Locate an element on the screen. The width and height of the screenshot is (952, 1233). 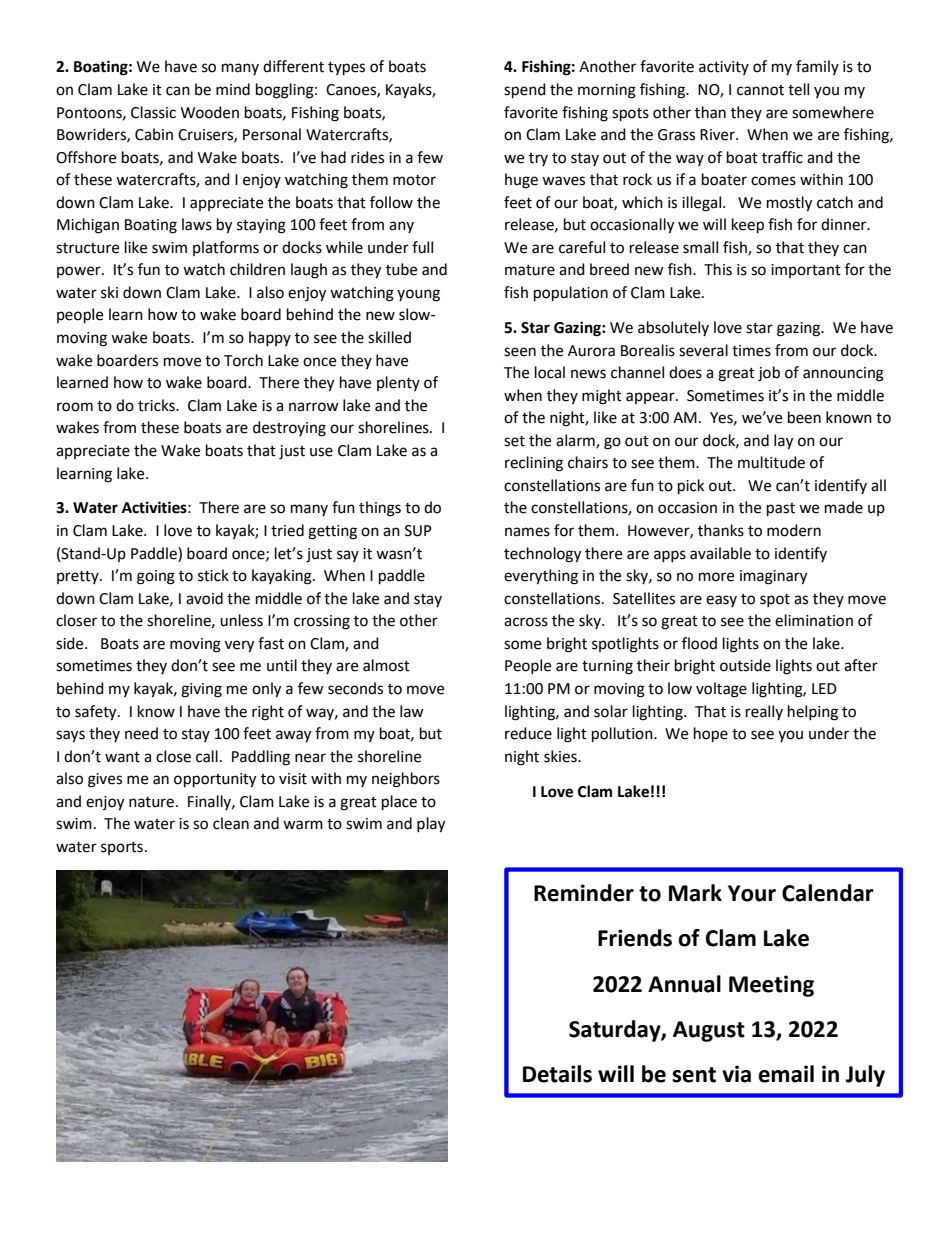
giving is located at coordinates (201, 690).
